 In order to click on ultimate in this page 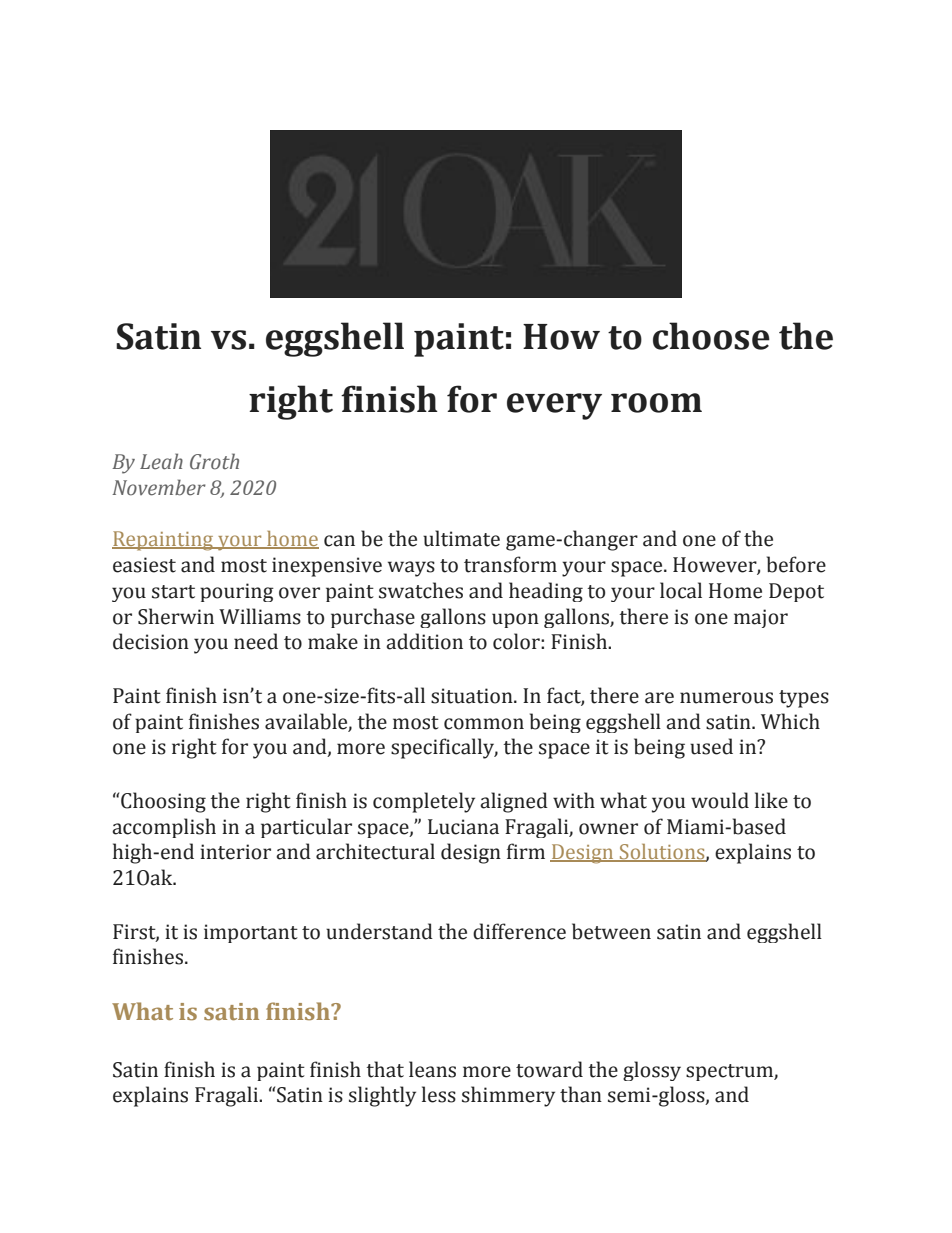, I will do `click(461, 538)`.
